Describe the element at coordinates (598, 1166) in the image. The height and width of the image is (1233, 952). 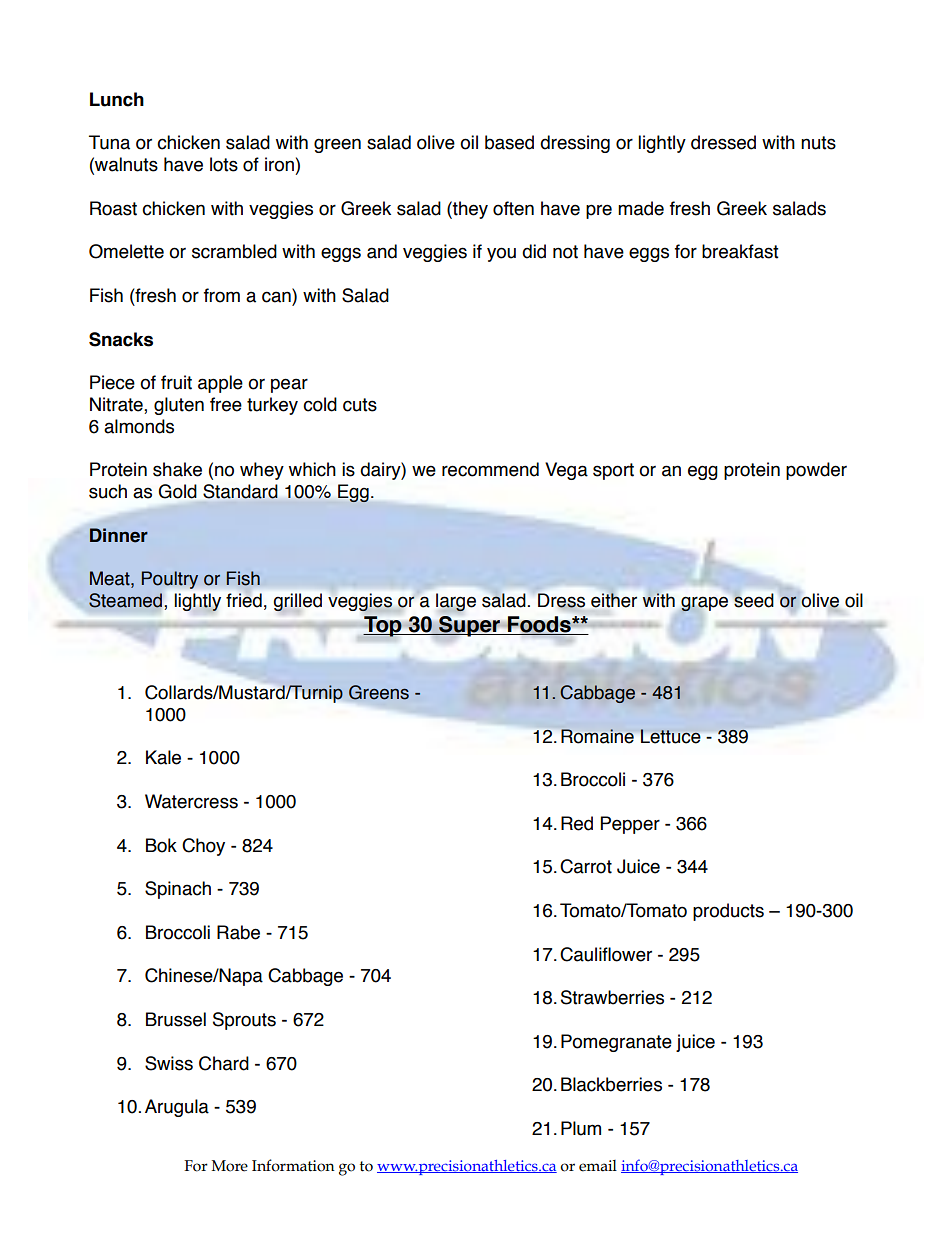
I see `email` at that location.
